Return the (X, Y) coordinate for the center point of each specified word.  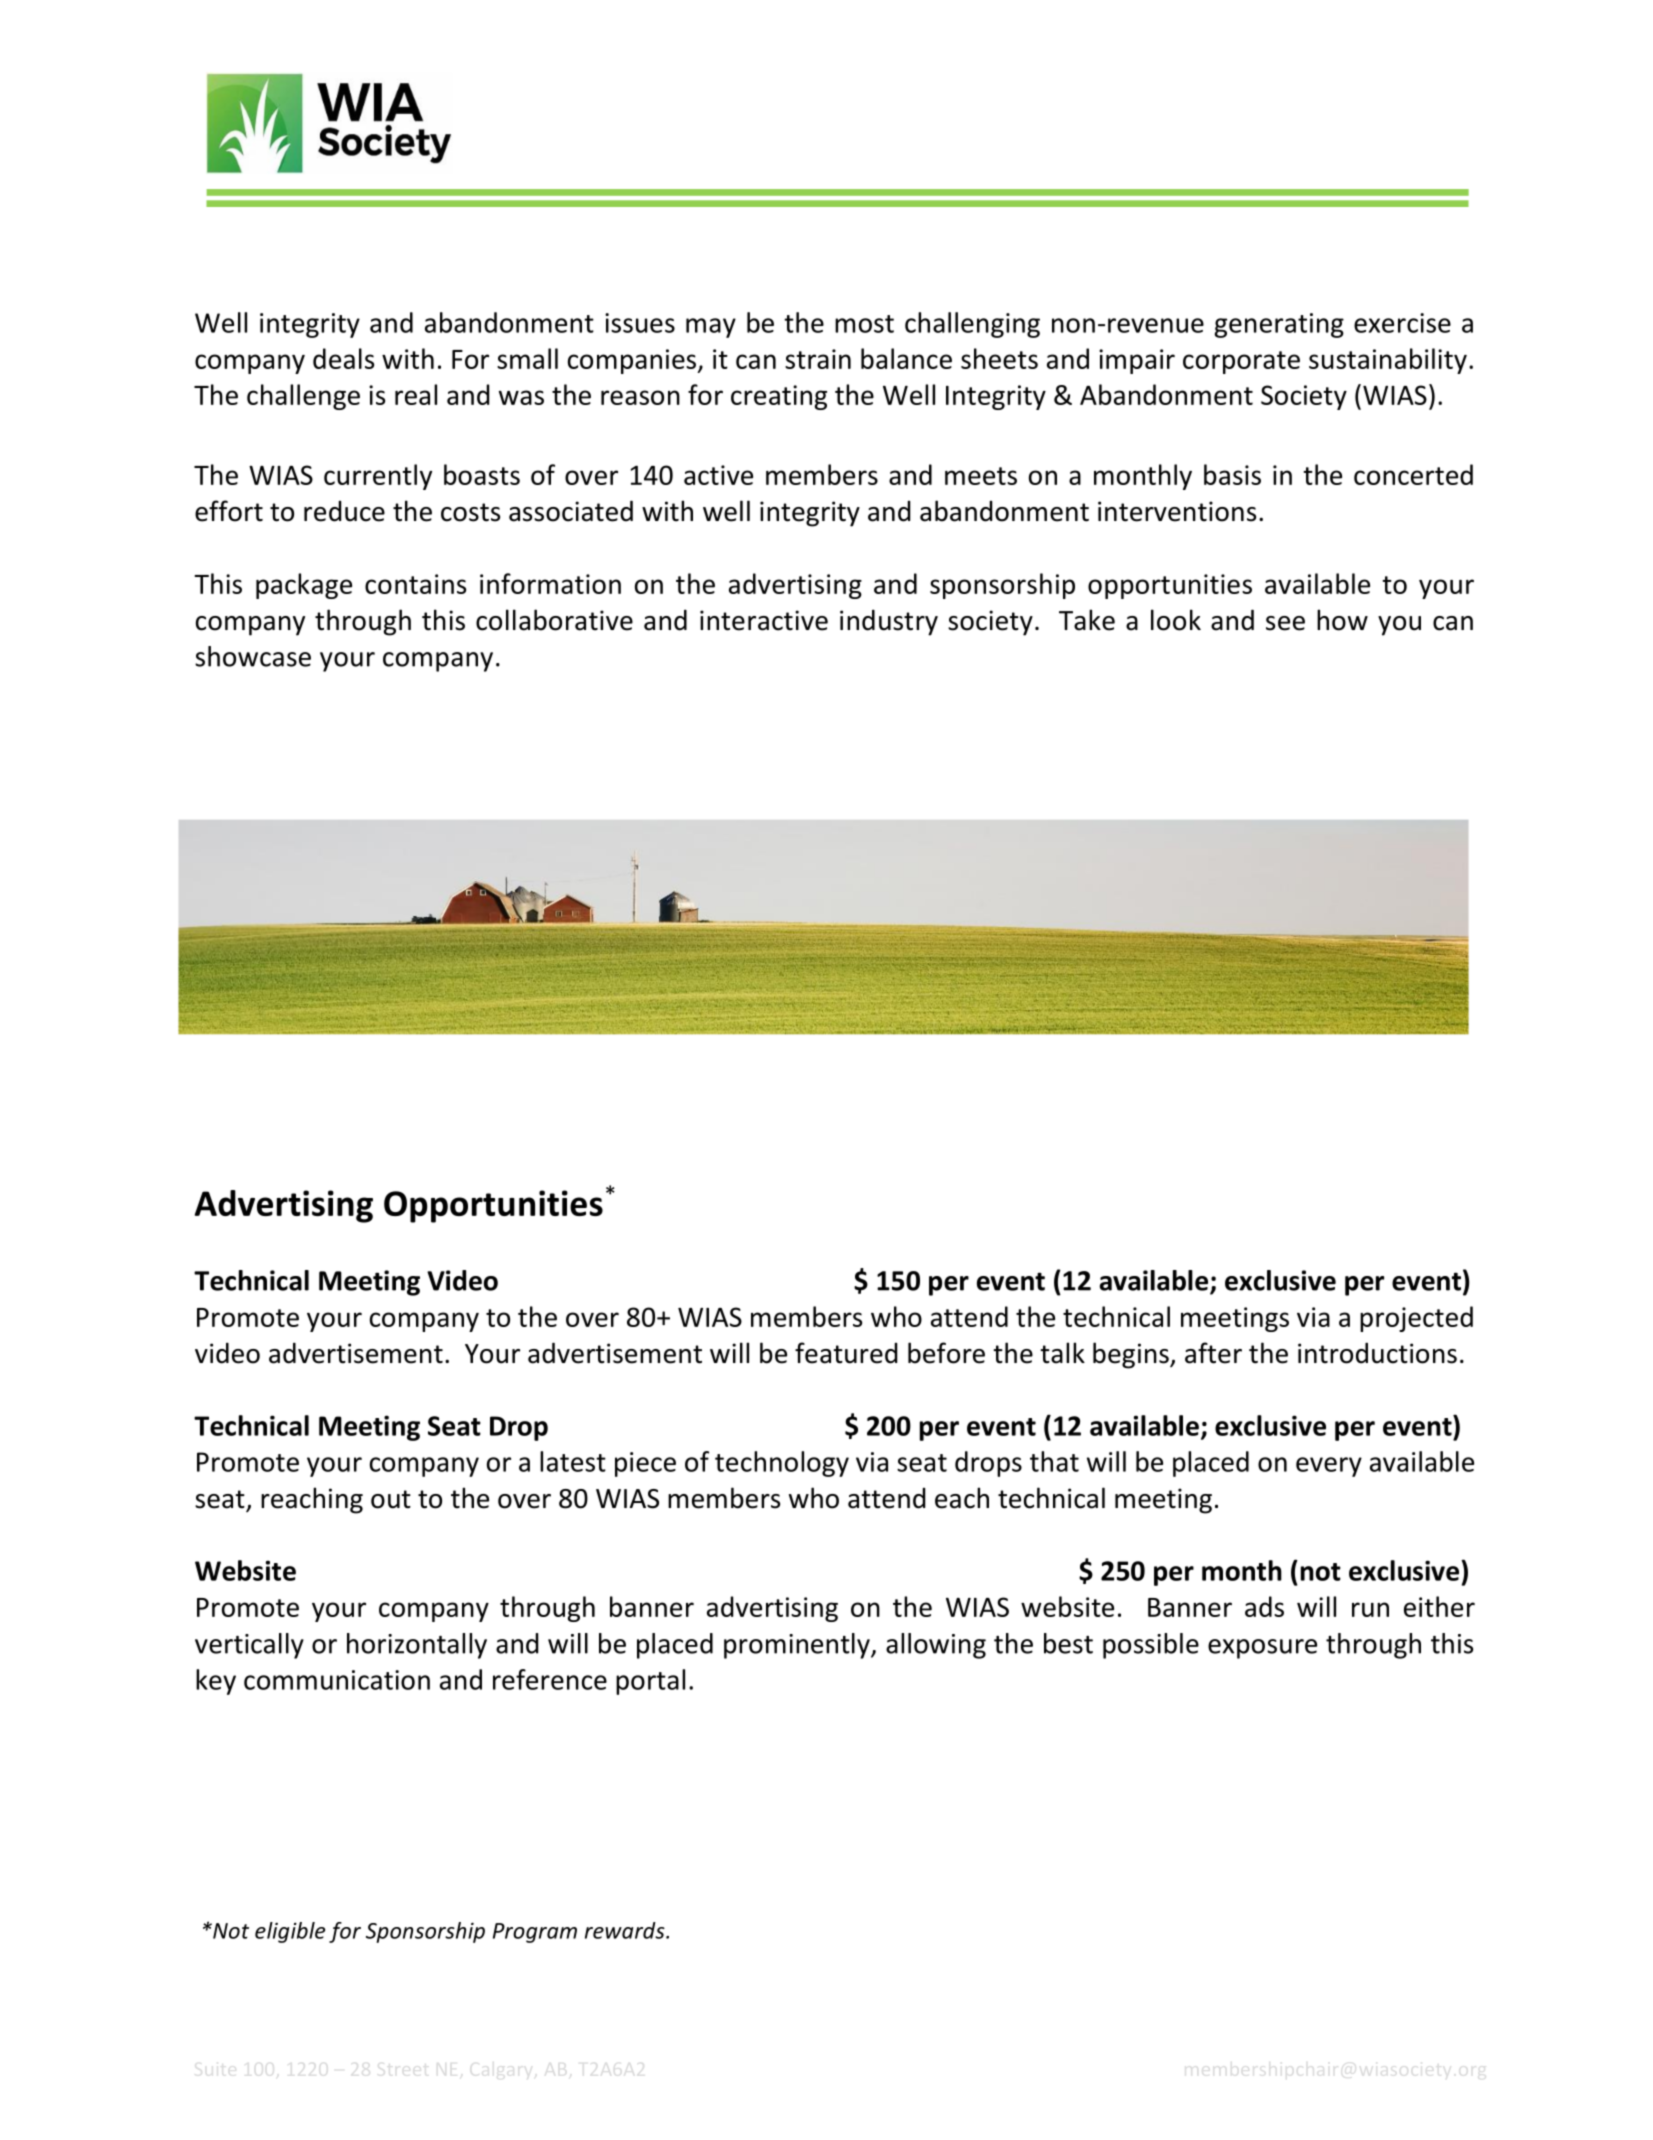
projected (1416, 1319)
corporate (1241, 362)
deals (343, 358)
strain (818, 359)
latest (573, 1461)
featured (846, 1353)
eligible (290, 1932)
